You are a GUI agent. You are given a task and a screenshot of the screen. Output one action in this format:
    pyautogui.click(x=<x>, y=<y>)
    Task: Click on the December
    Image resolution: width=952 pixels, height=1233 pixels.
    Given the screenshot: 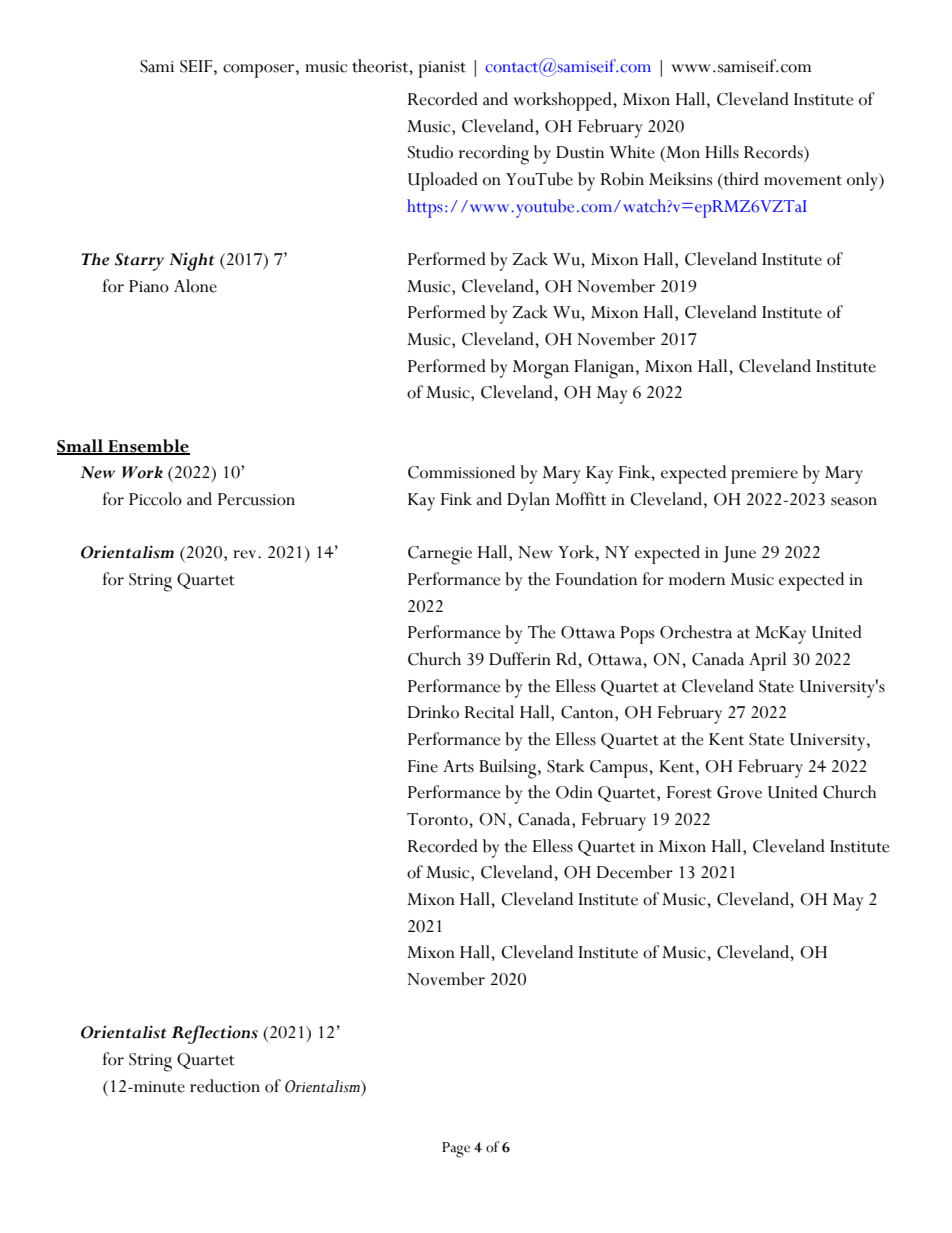 What is the action you would take?
    pyautogui.click(x=635, y=872)
